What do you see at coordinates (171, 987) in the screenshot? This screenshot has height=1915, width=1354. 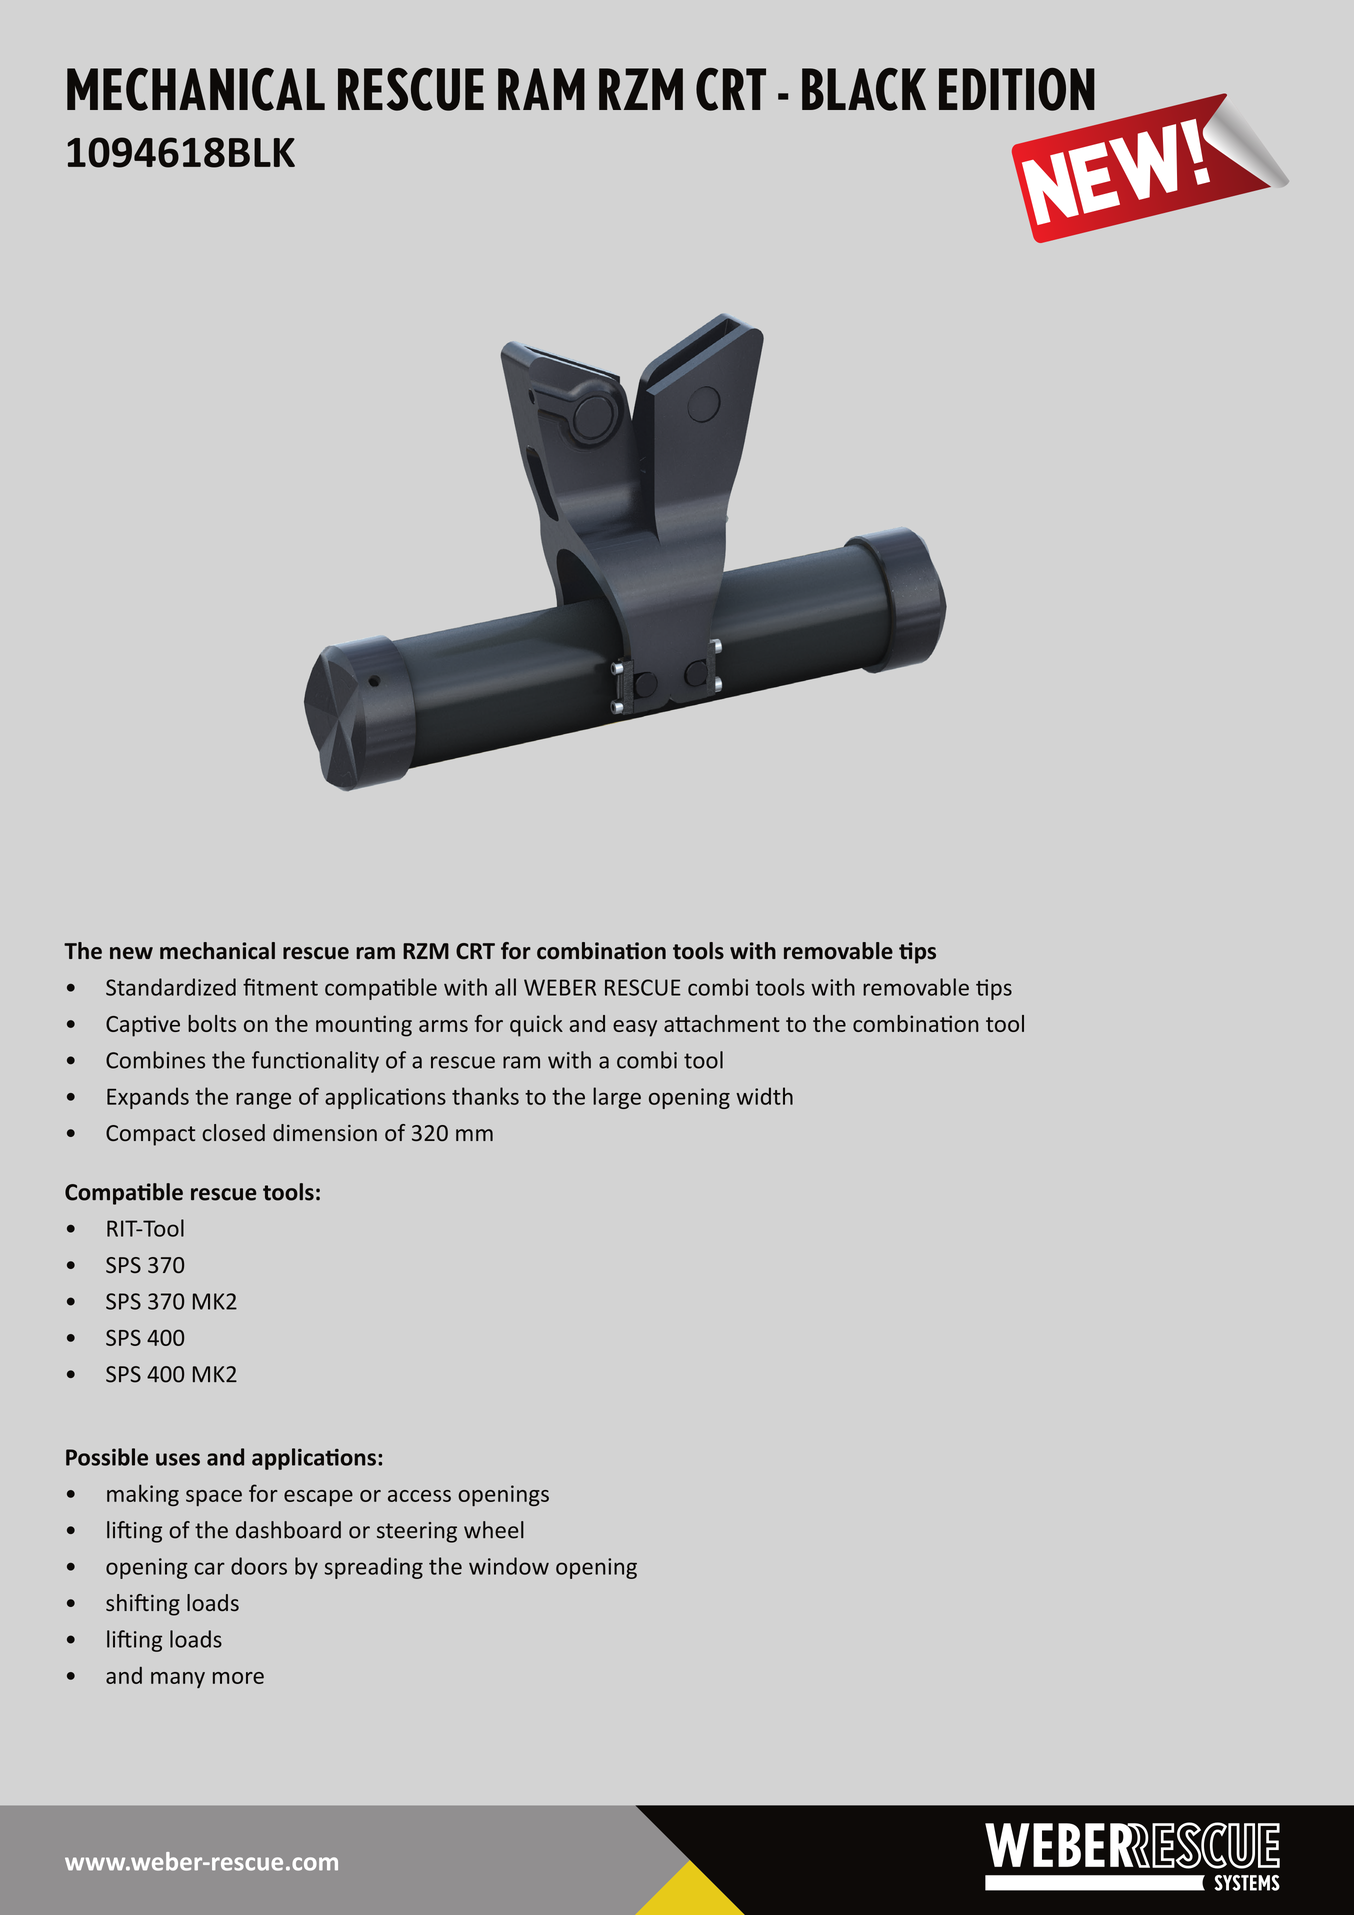 I see `Standardized` at bounding box center [171, 987].
